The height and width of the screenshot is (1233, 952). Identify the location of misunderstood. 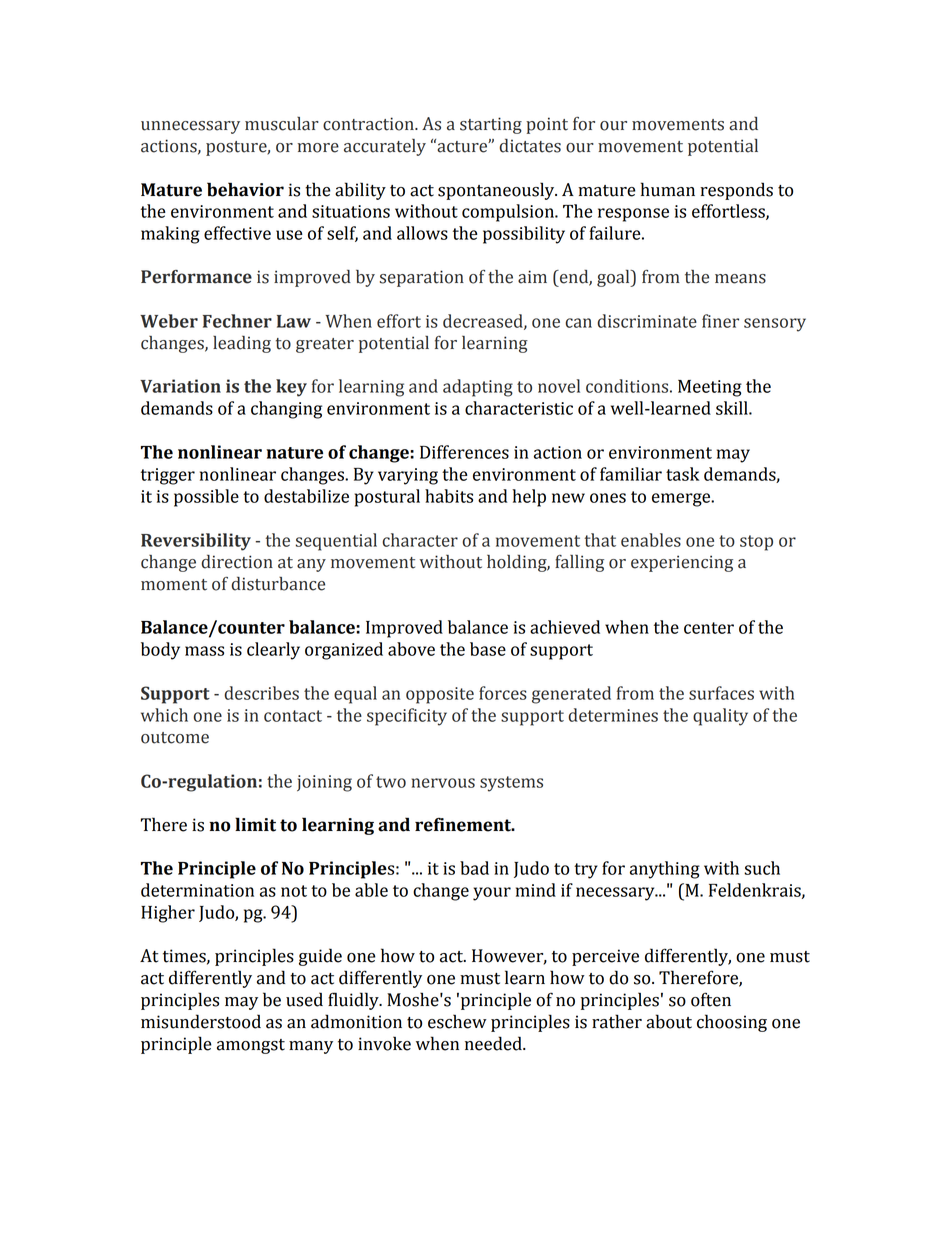
(201, 1021).
